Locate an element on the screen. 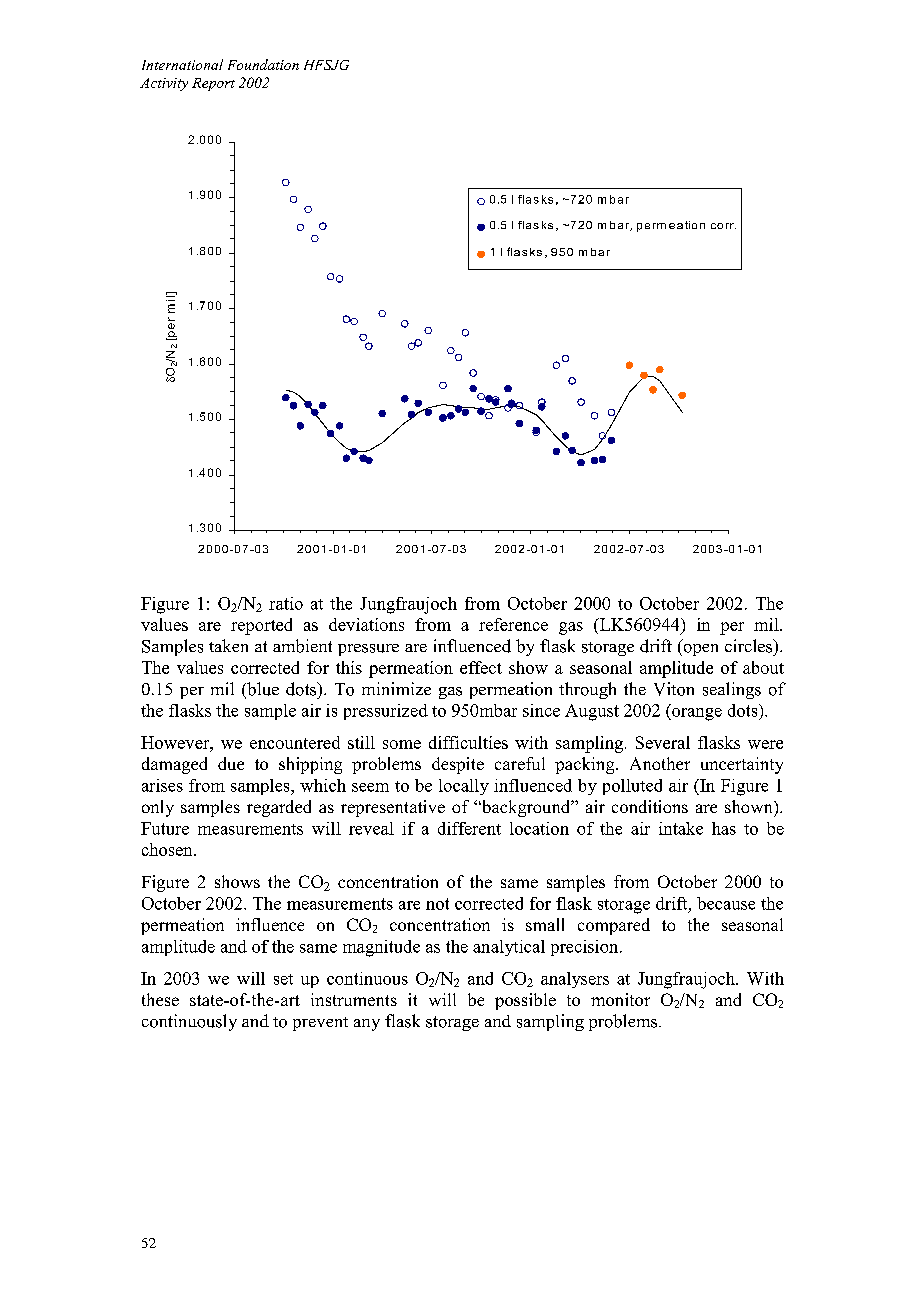 This screenshot has height=1308, width=924. reference is located at coordinates (513, 624).
